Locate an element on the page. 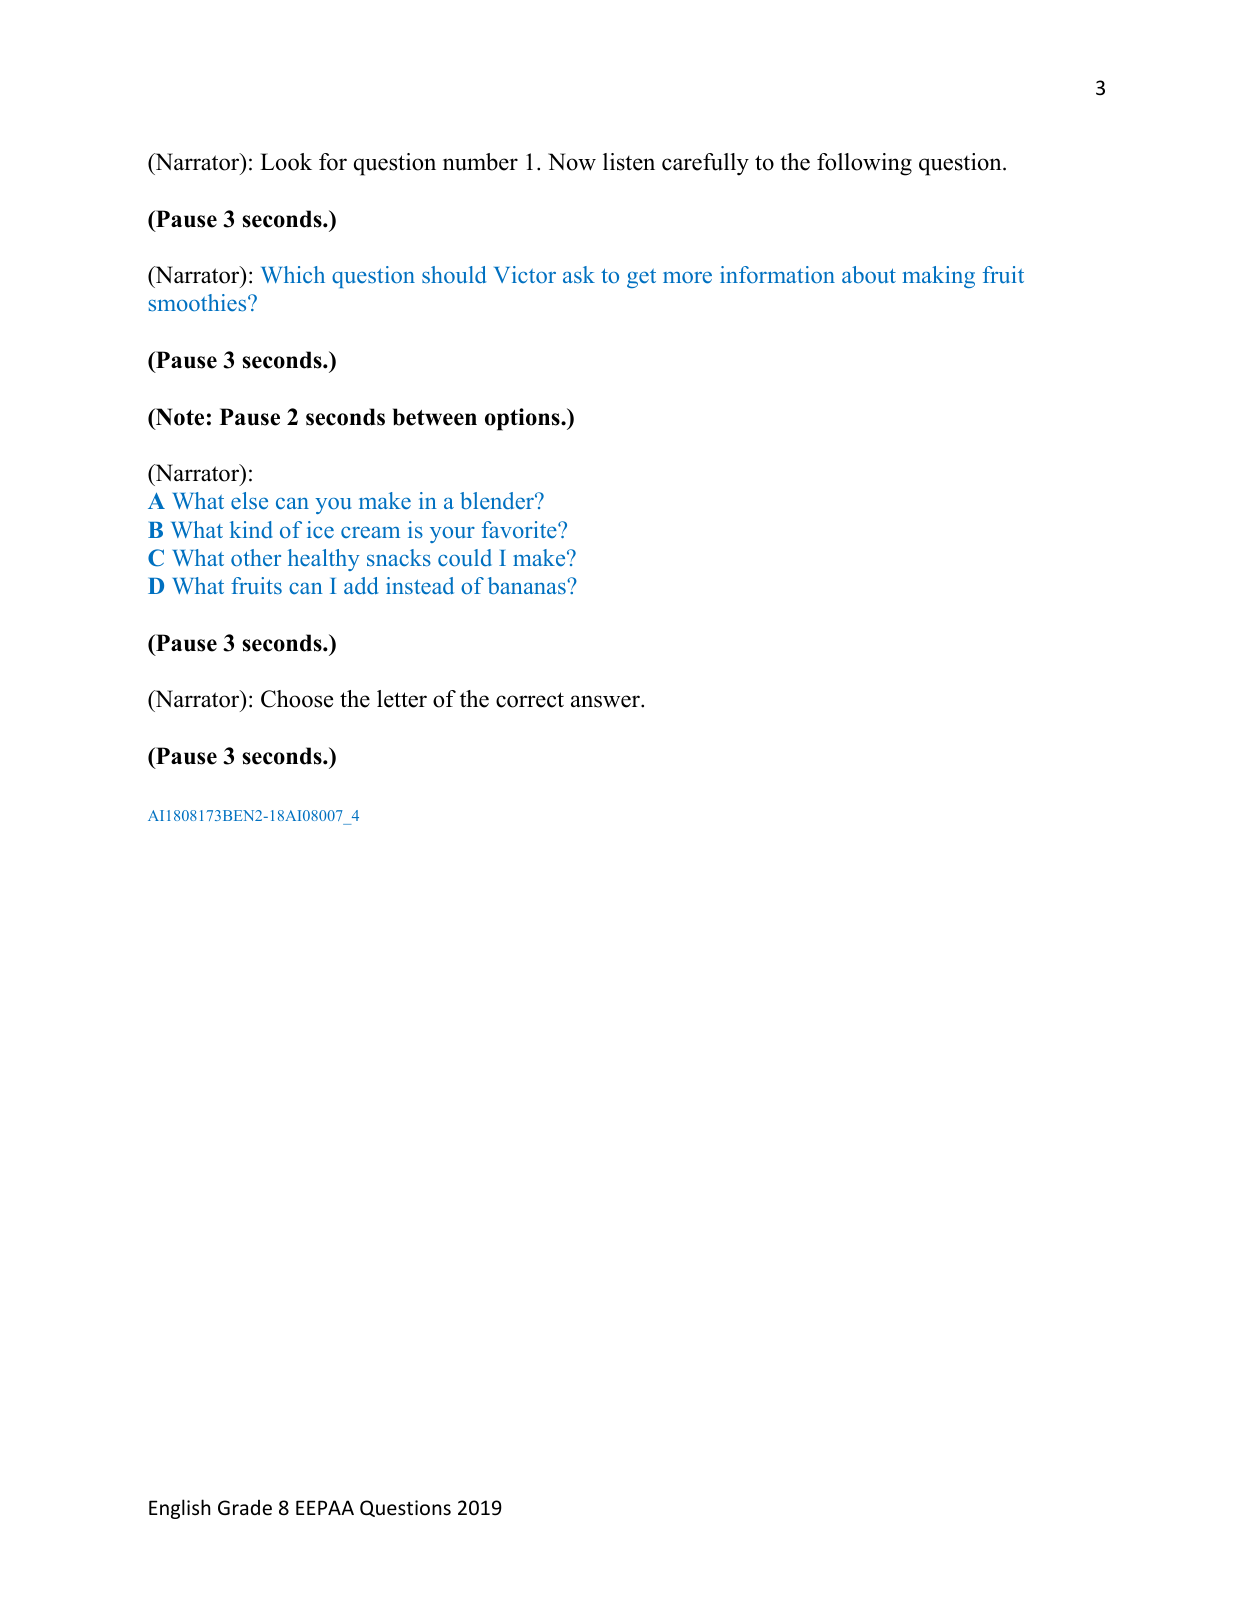 The height and width of the page is (1623, 1254). following is located at coordinates (864, 164).
